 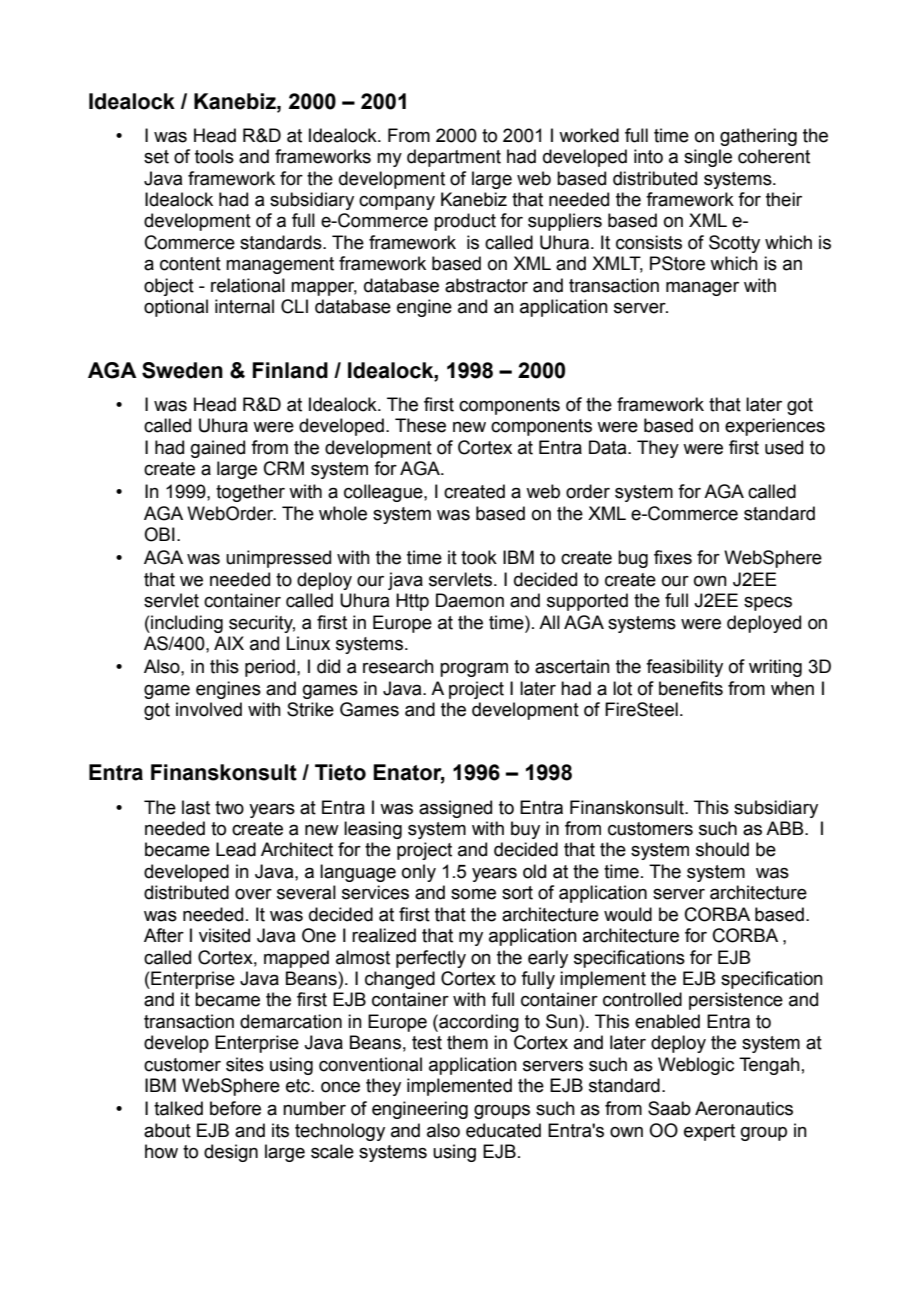 What do you see at coordinates (722, 849) in the page?
I see `should` at bounding box center [722, 849].
